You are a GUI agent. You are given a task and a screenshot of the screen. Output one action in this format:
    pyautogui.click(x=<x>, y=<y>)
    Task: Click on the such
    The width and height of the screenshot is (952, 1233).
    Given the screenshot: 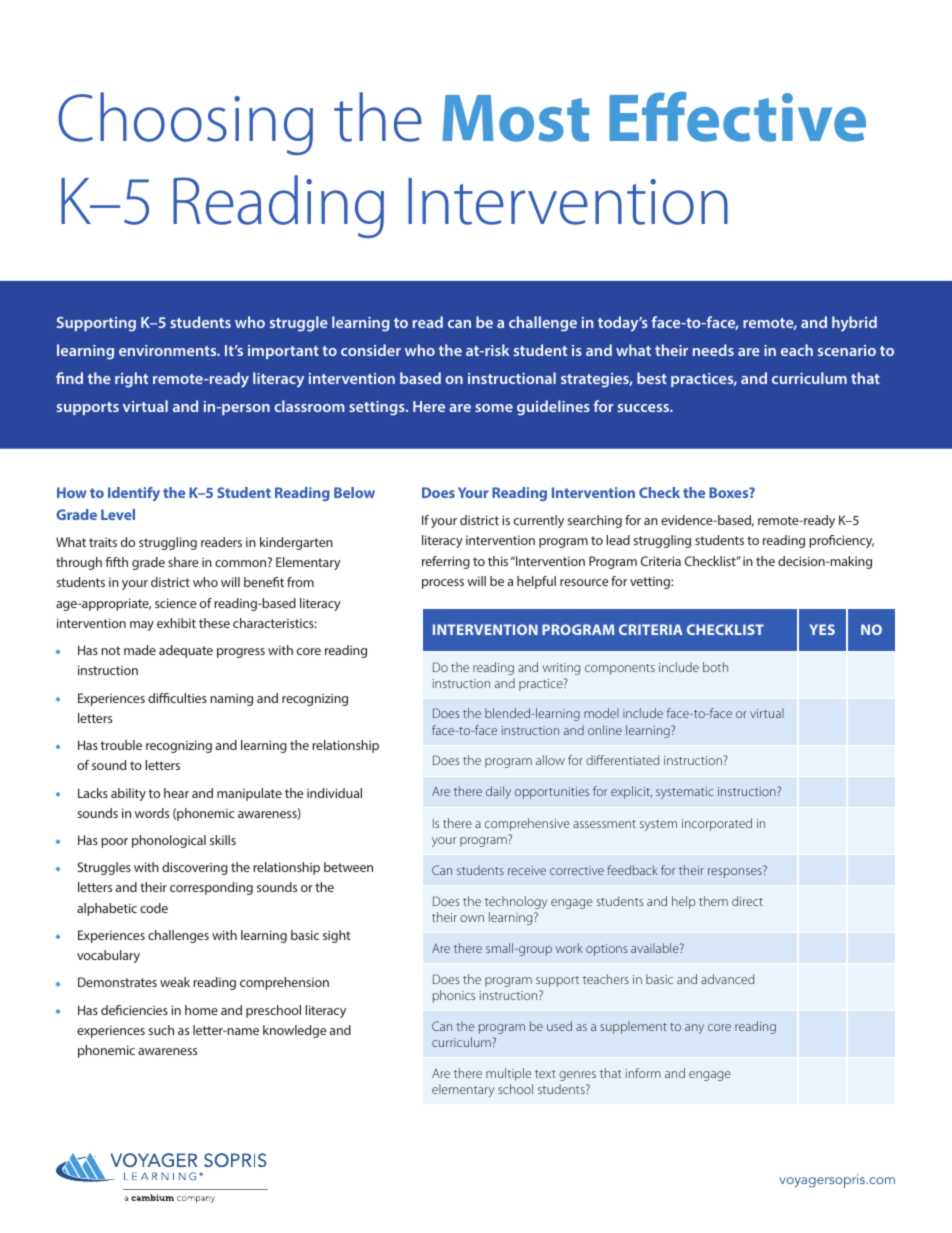 What is the action you would take?
    pyautogui.click(x=161, y=1030)
